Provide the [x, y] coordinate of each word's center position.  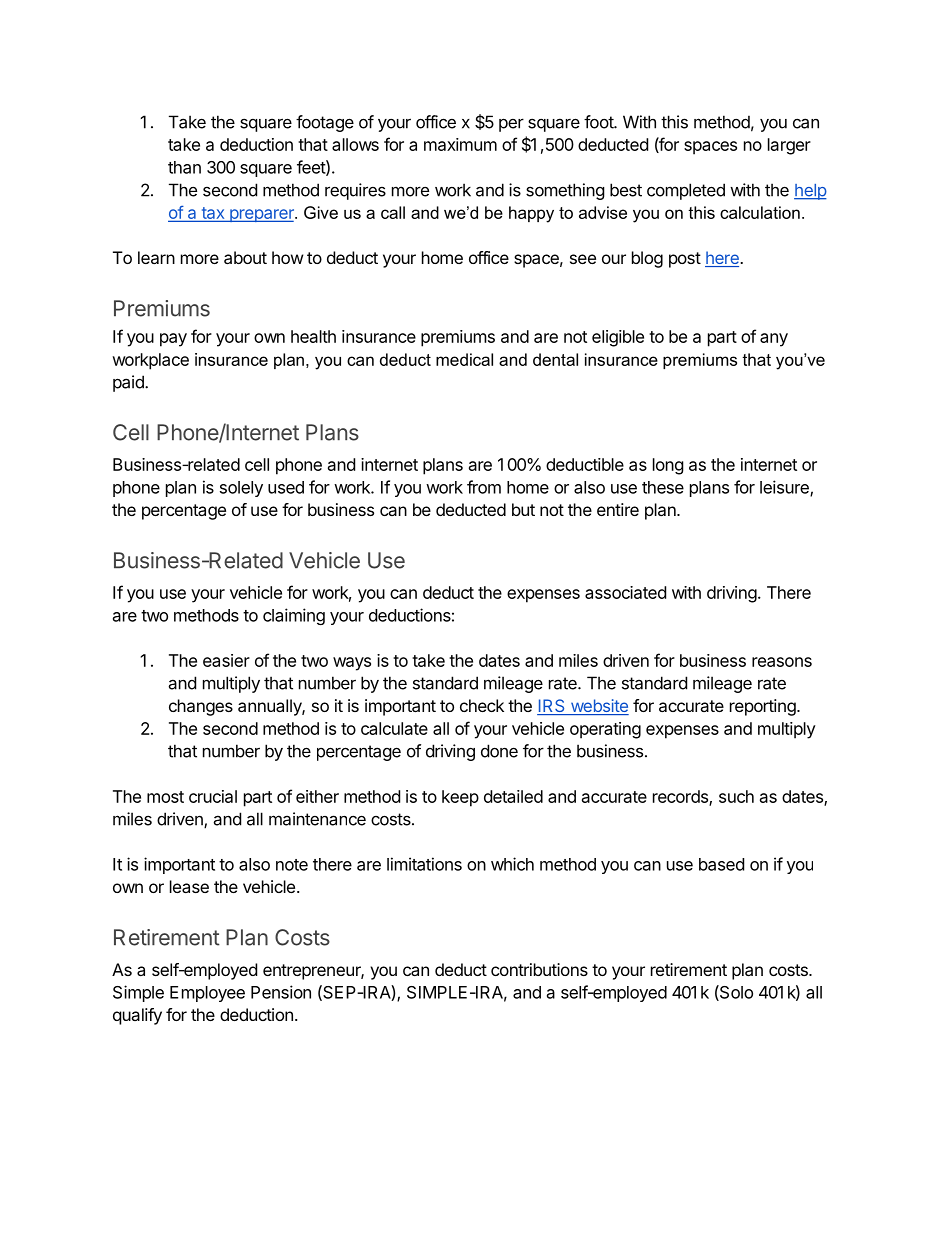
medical [464, 359]
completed [686, 191]
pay [173, 340]
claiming [294, 616]
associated [625, 592]
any [774, 340]
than [184, 167]
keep [460, 798]
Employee [207, 994]
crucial [213, 796]
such [736, 796]
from [484, 487]
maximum [460, 144]
